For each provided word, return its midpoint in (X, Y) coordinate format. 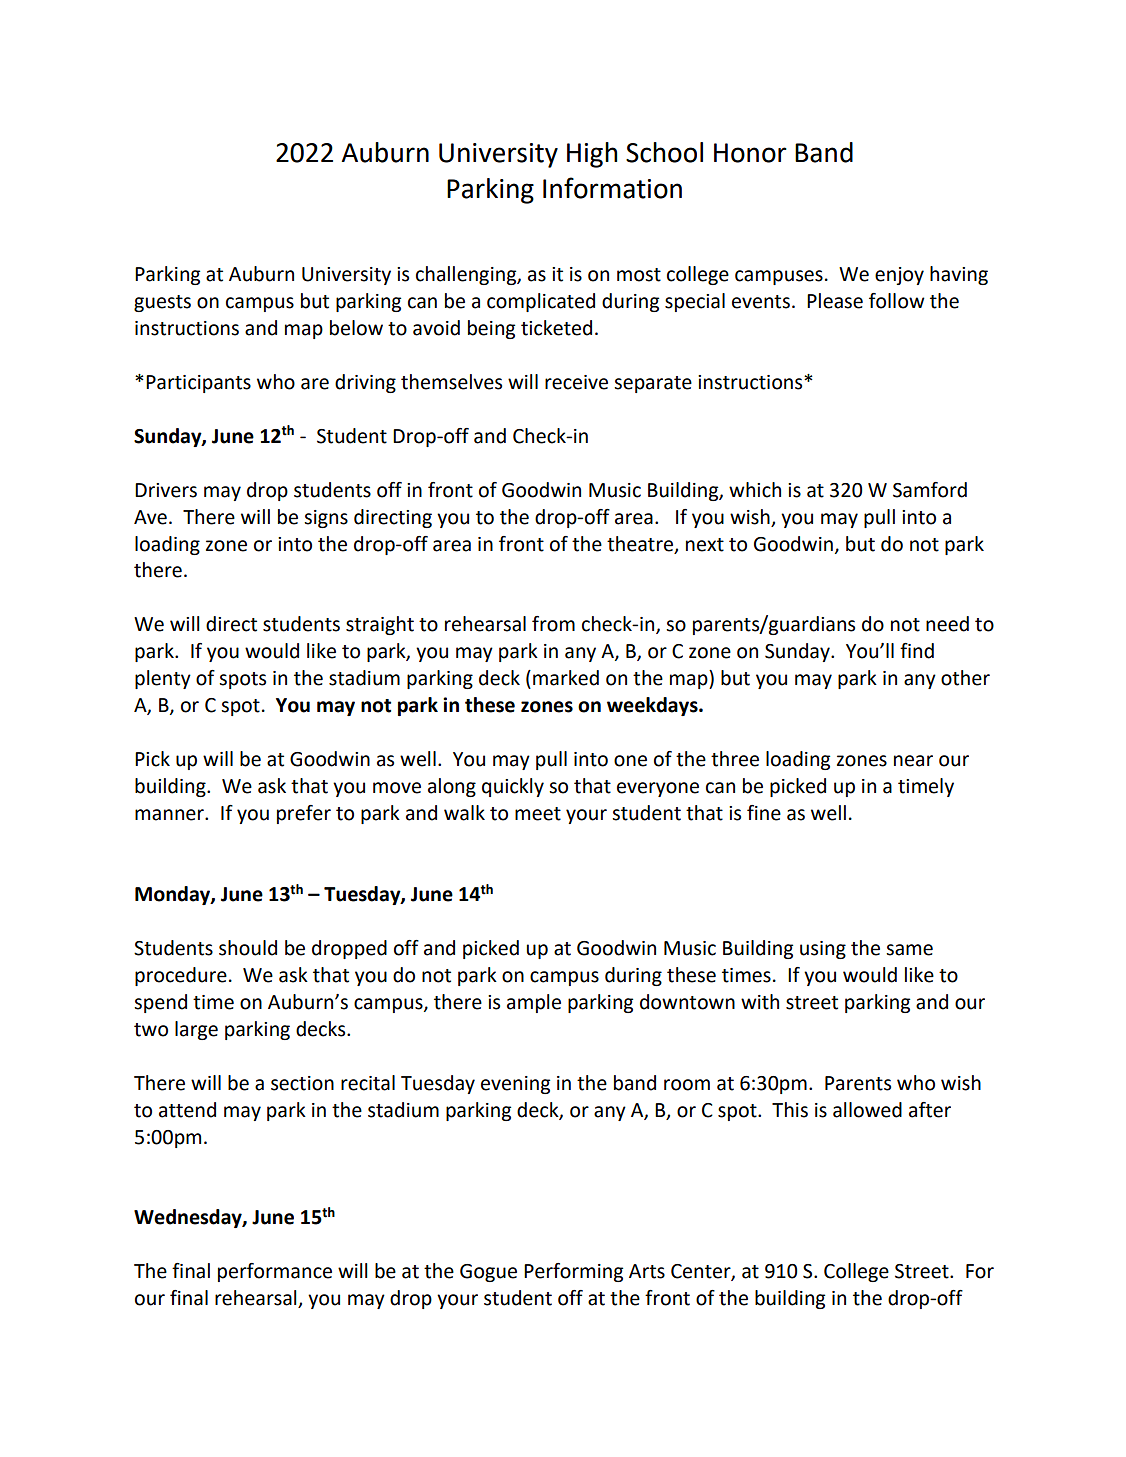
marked (566, 678)
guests (162, 303)
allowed (867, 1110)
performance (275, 1272)
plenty (163, 679)
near (913, 761)
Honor (750, 153)
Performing (573, 1272)
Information (612, 188)
